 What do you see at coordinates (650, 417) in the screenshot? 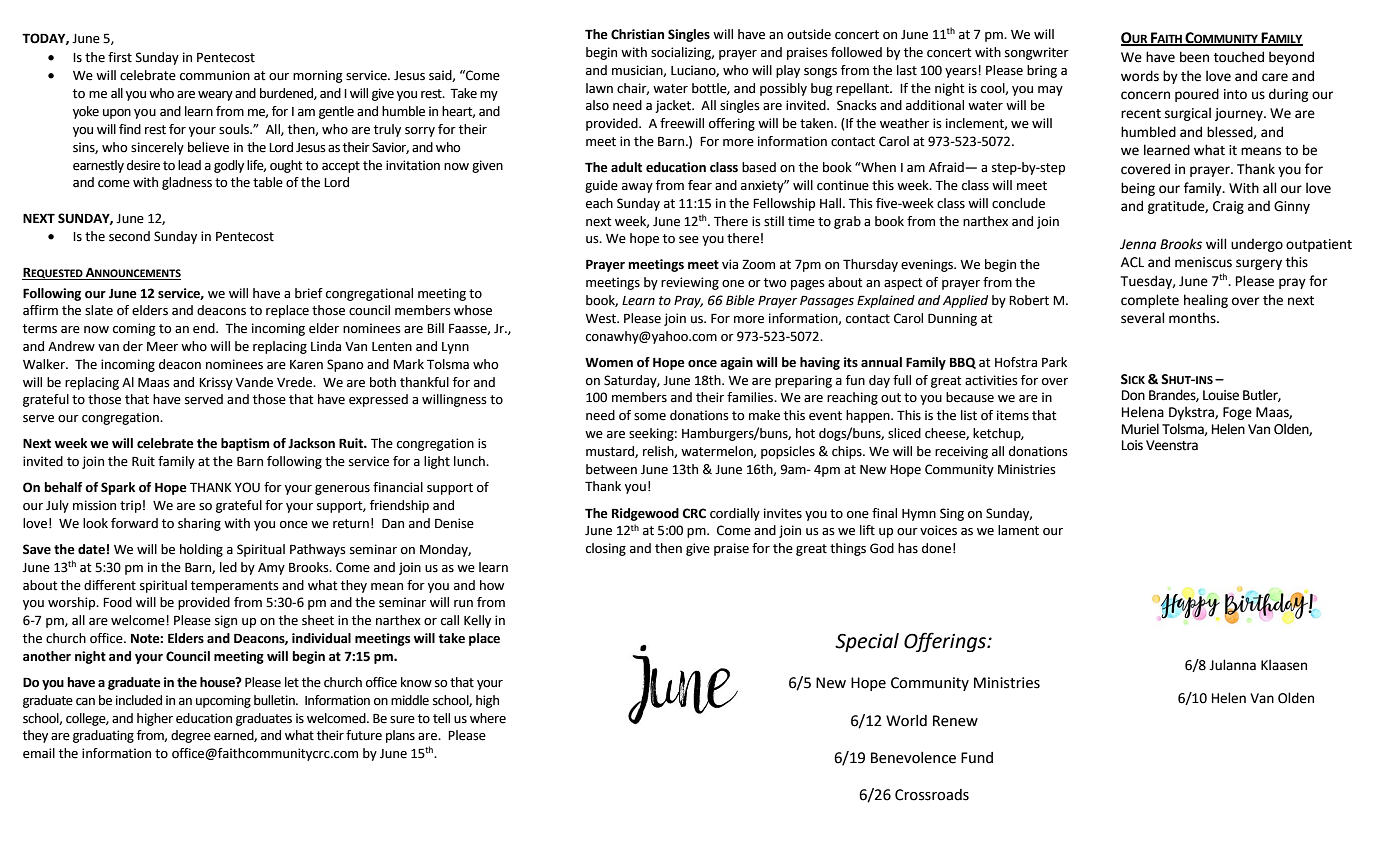
I see `some` at bounding box center [650, 417].
